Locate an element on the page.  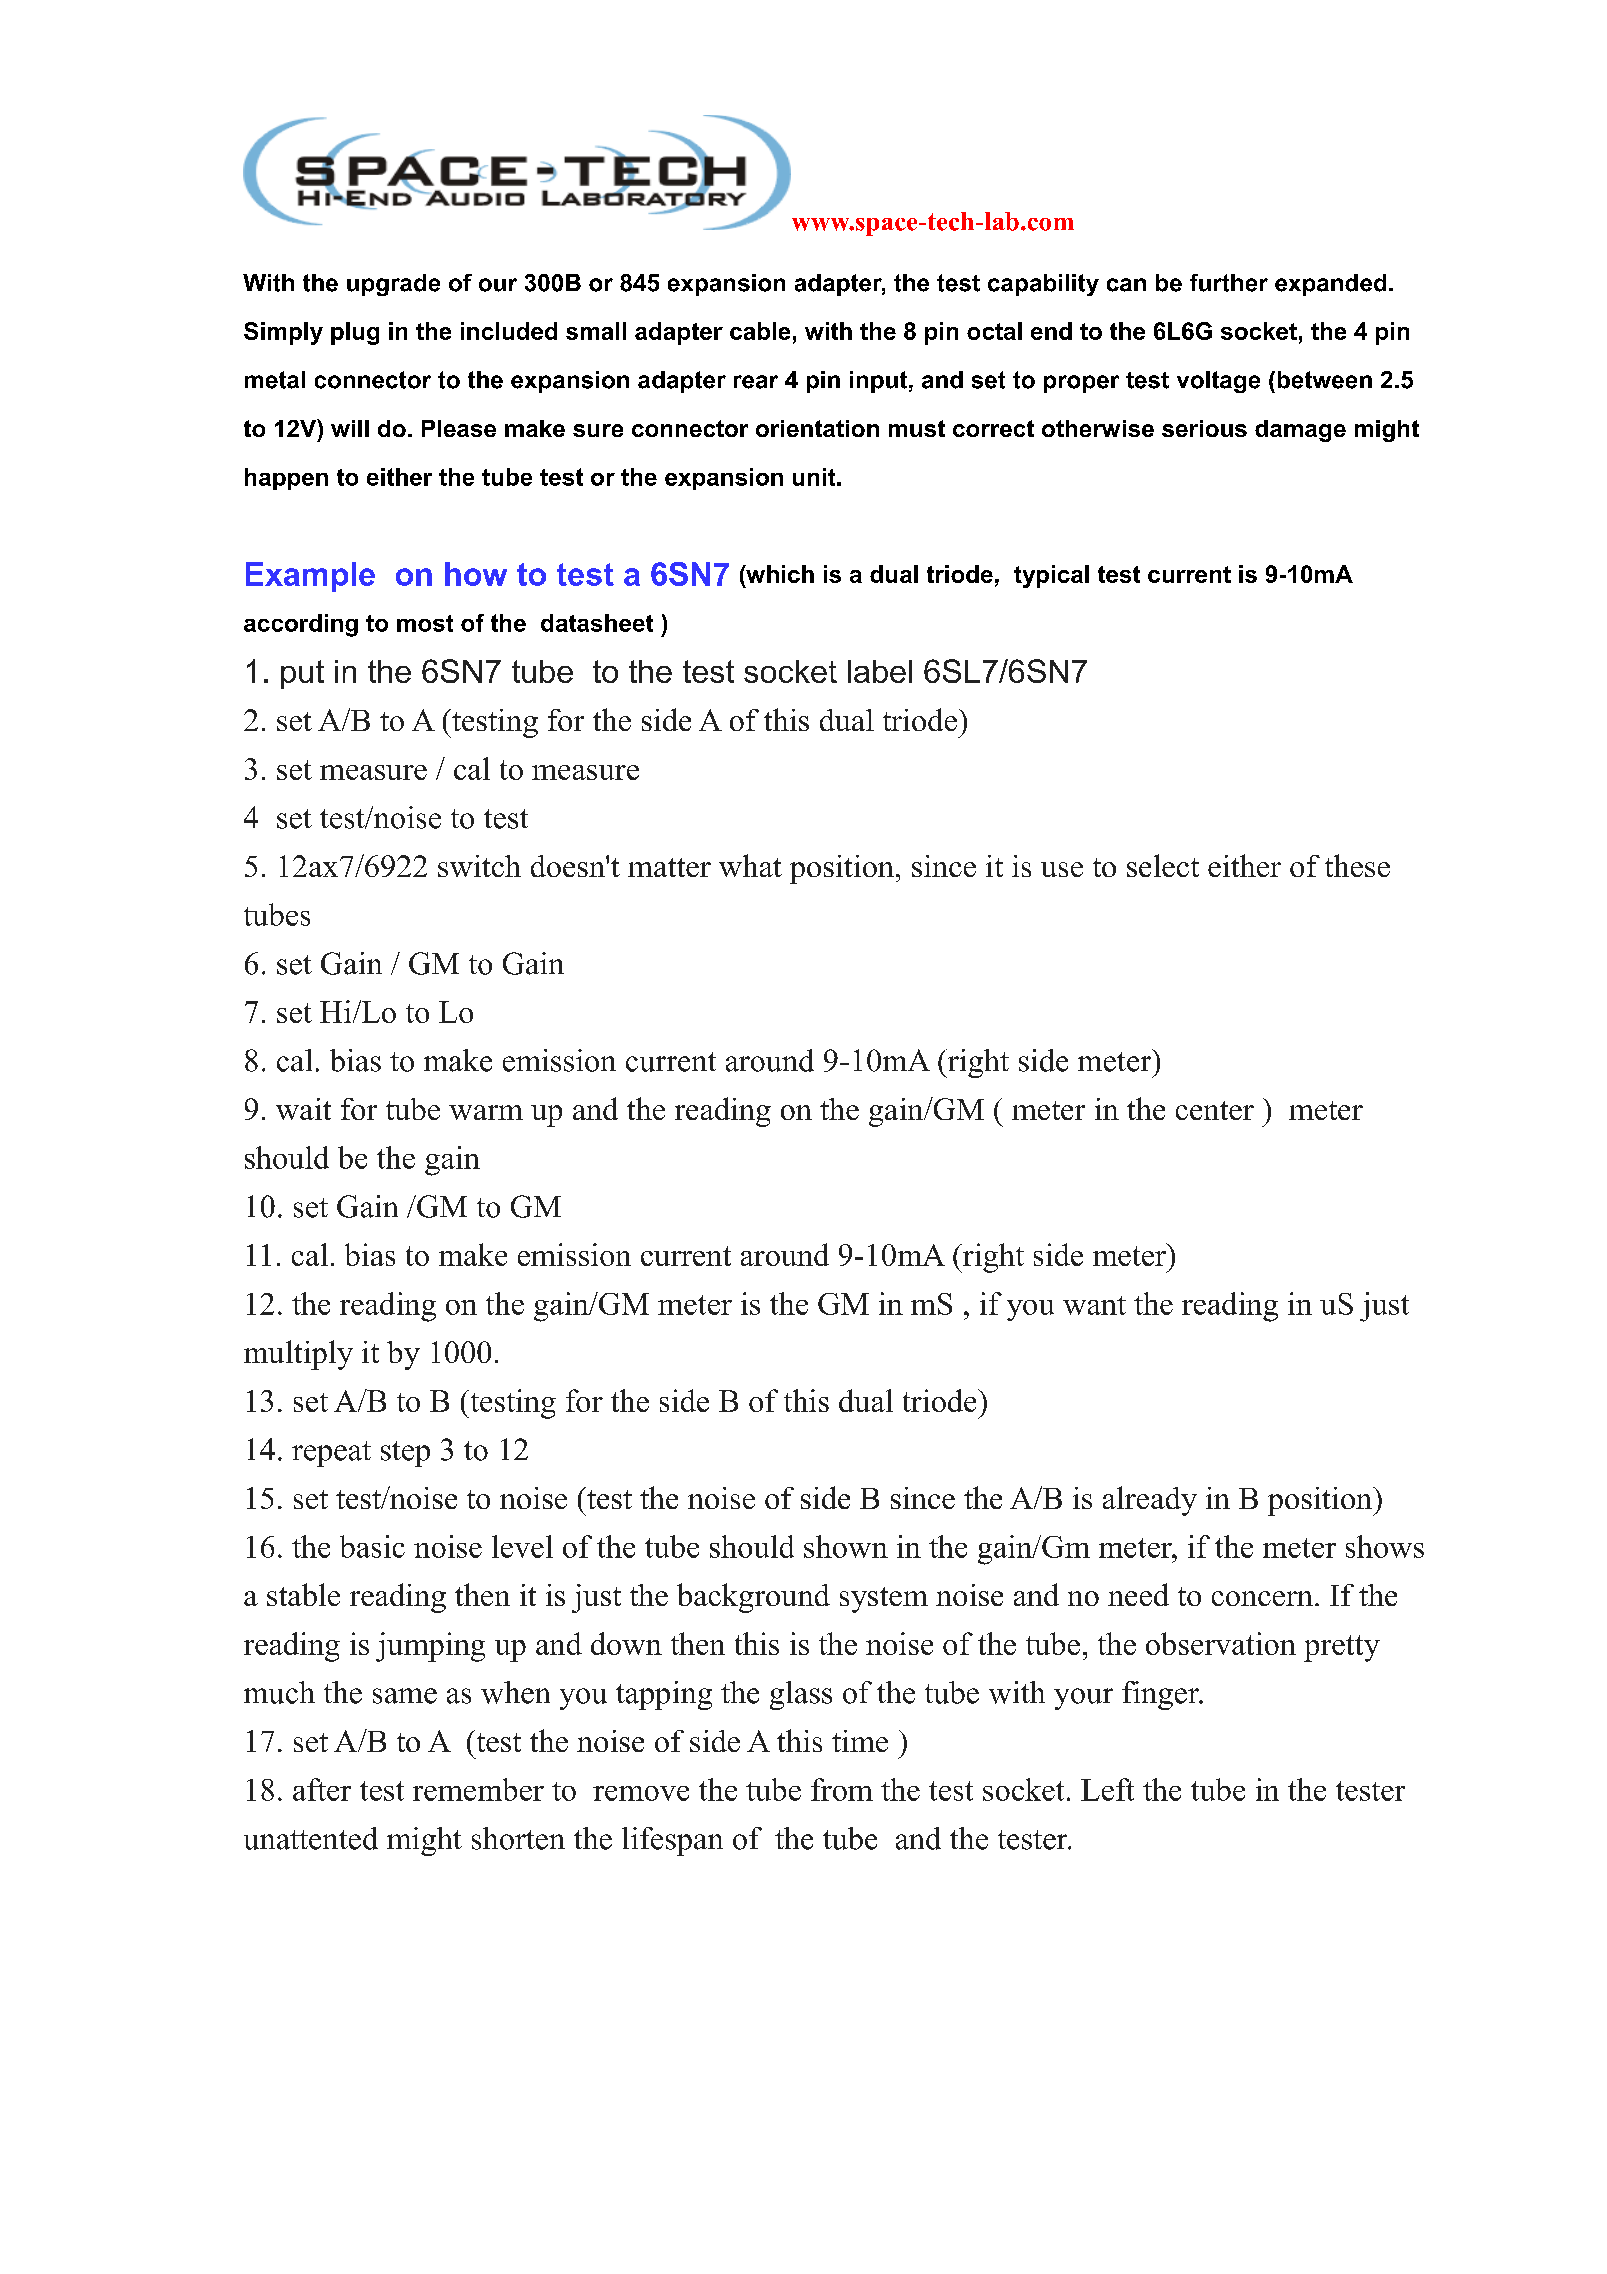
warm is located at coordinates (486, 1112).
